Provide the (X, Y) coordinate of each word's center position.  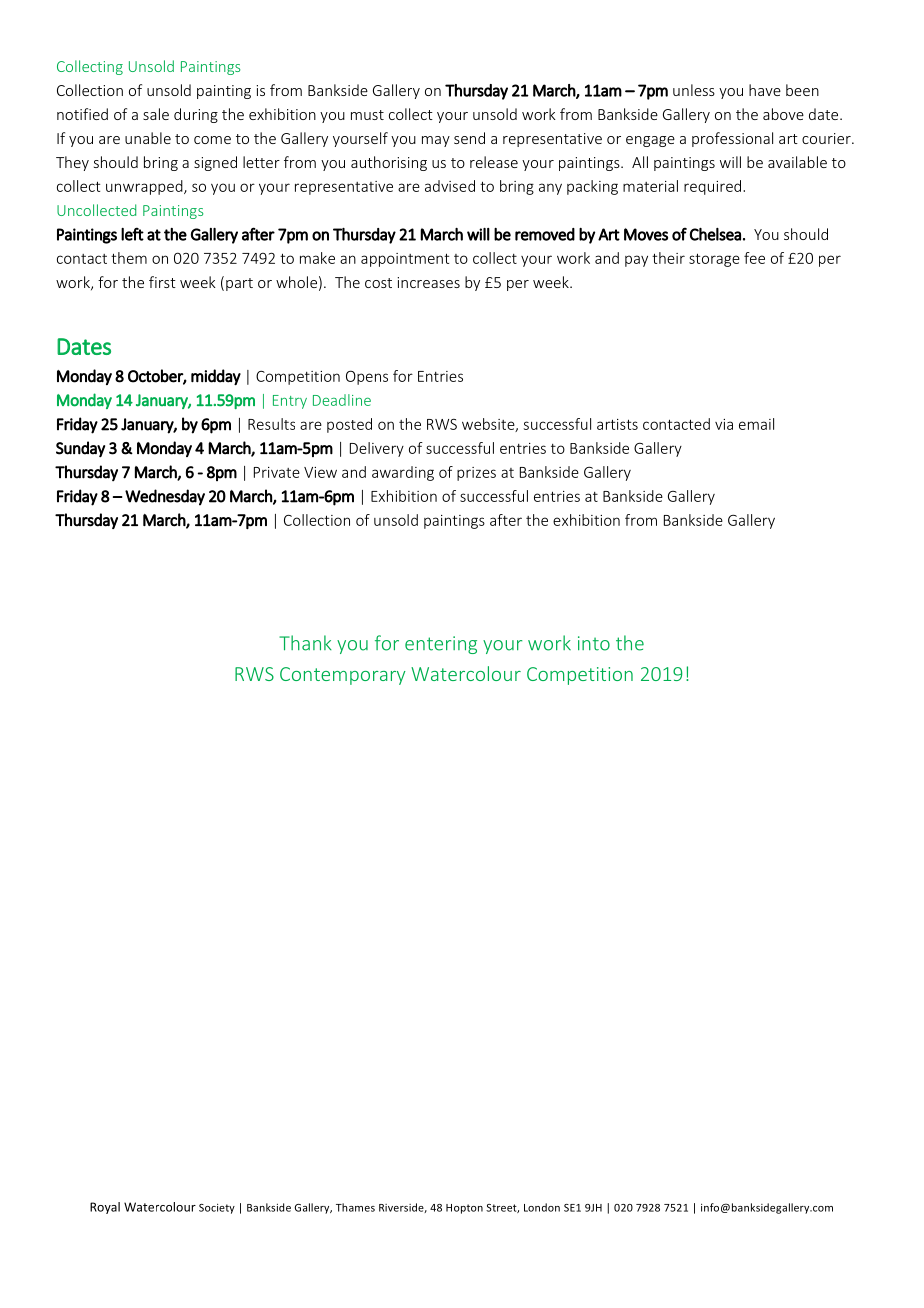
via (724, 424)
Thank (305, 643)
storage (714, 260)
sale (156, 114)
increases (428, 282)
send (469, 138)
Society (217, 1208)
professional (732, 139)
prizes (476, 474)
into (594, 643)
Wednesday (165, 497)
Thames (355, 1207)
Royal (105, 1208)
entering (441, 645)
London (542, 1207)
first (162, 282)
